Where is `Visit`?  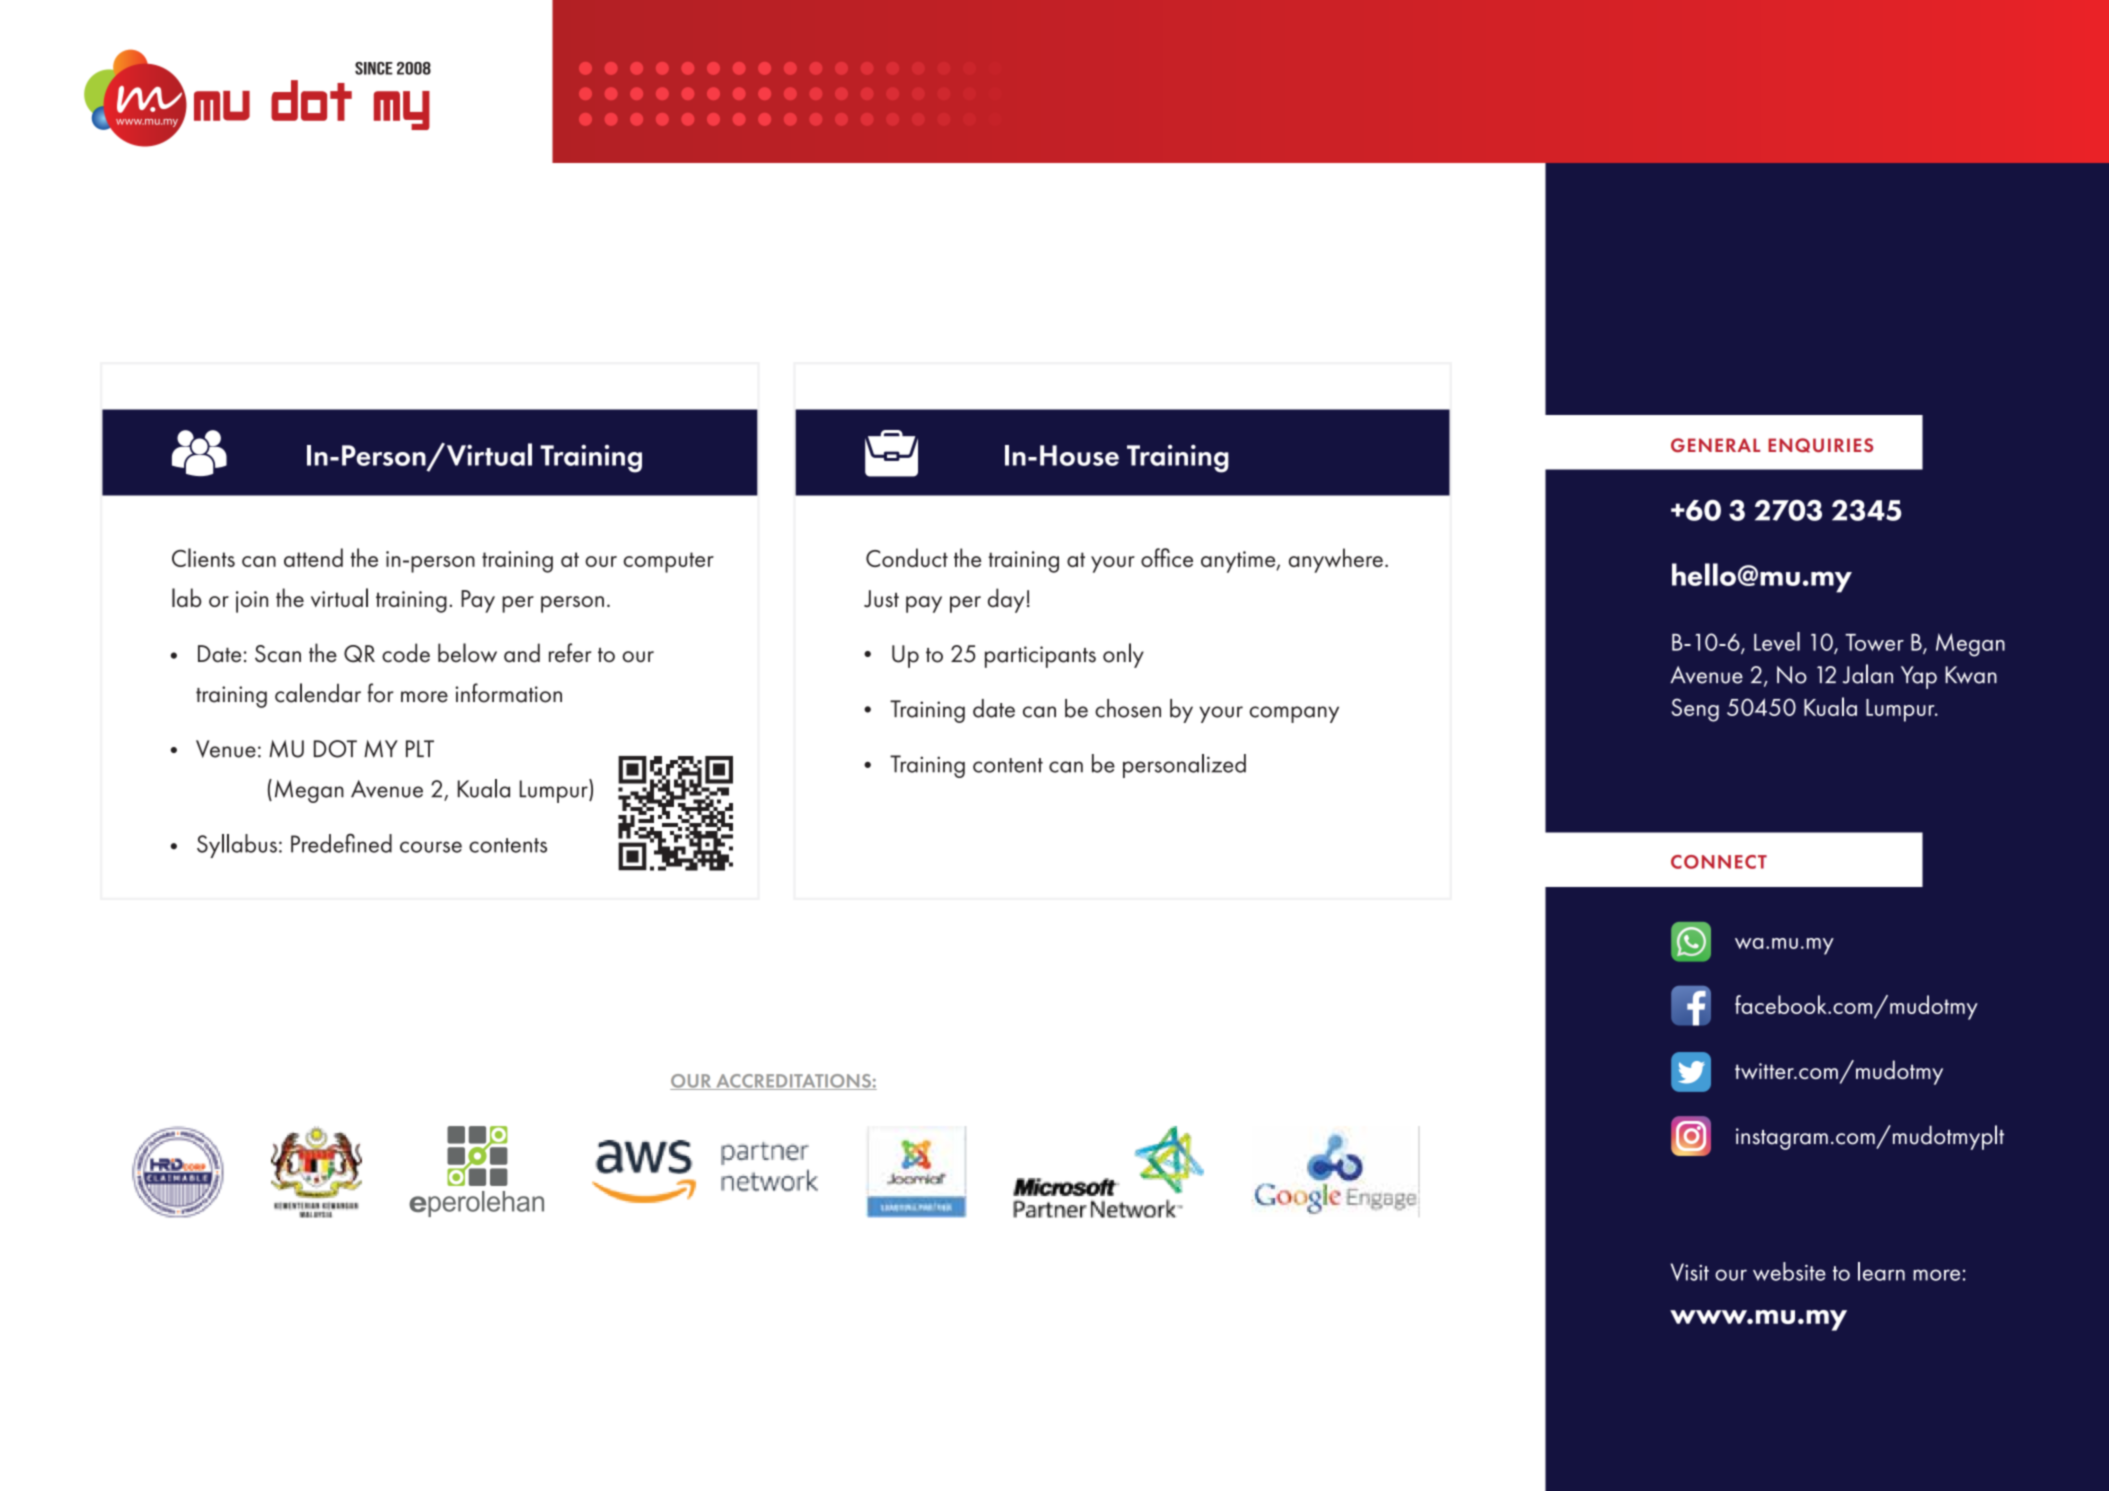
Visit is located at coordinates (1690, 1272).
